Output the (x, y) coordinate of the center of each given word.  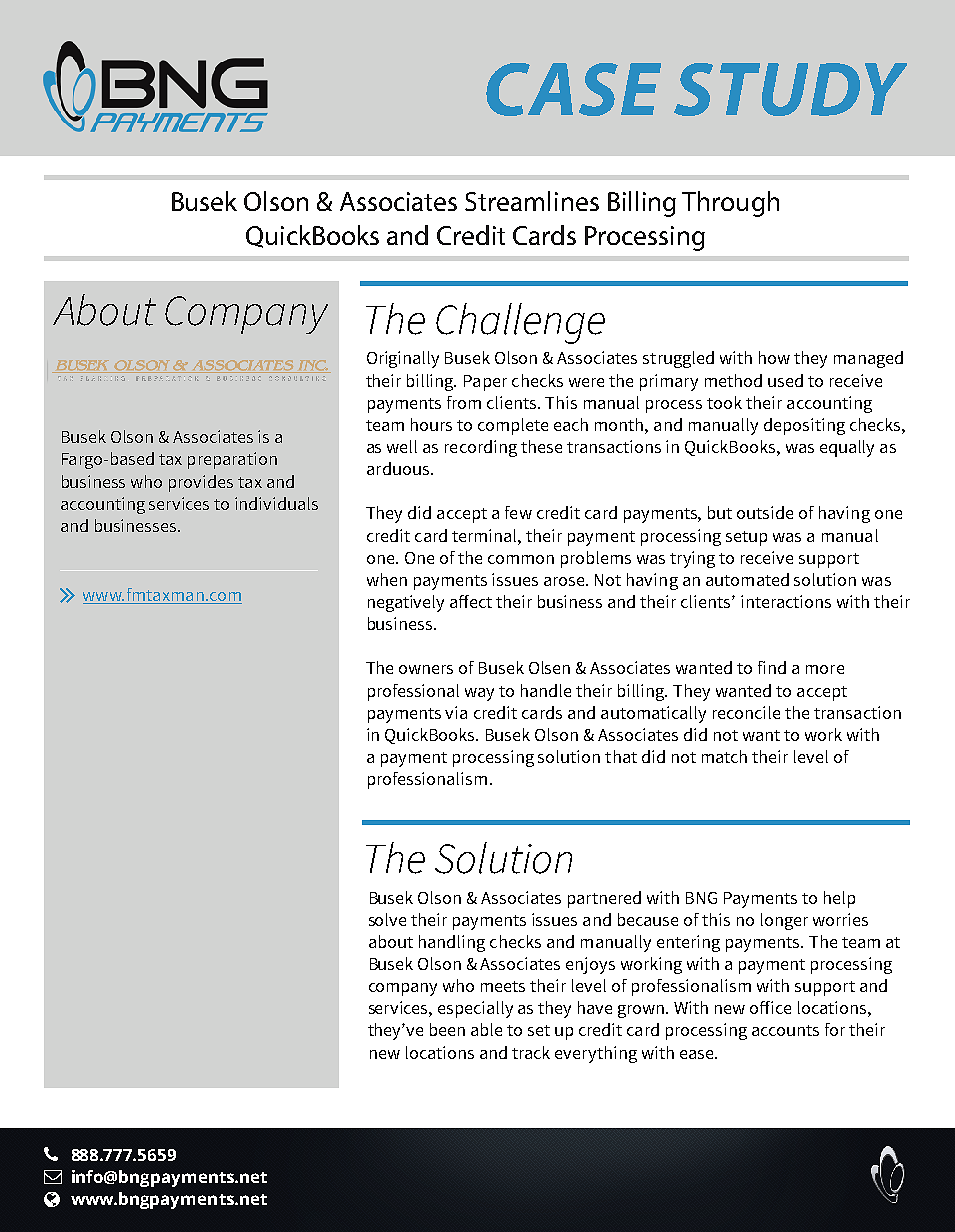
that (621, 756)
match (724, 756)
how (774, 357)
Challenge (520, 323)
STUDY (790, 89)
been (447, 1029)
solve (387, 919)
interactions (786, 601)
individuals (276, 503)
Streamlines (532, 201)
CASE (573, 89)
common (521, 559)
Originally (403, 359)
